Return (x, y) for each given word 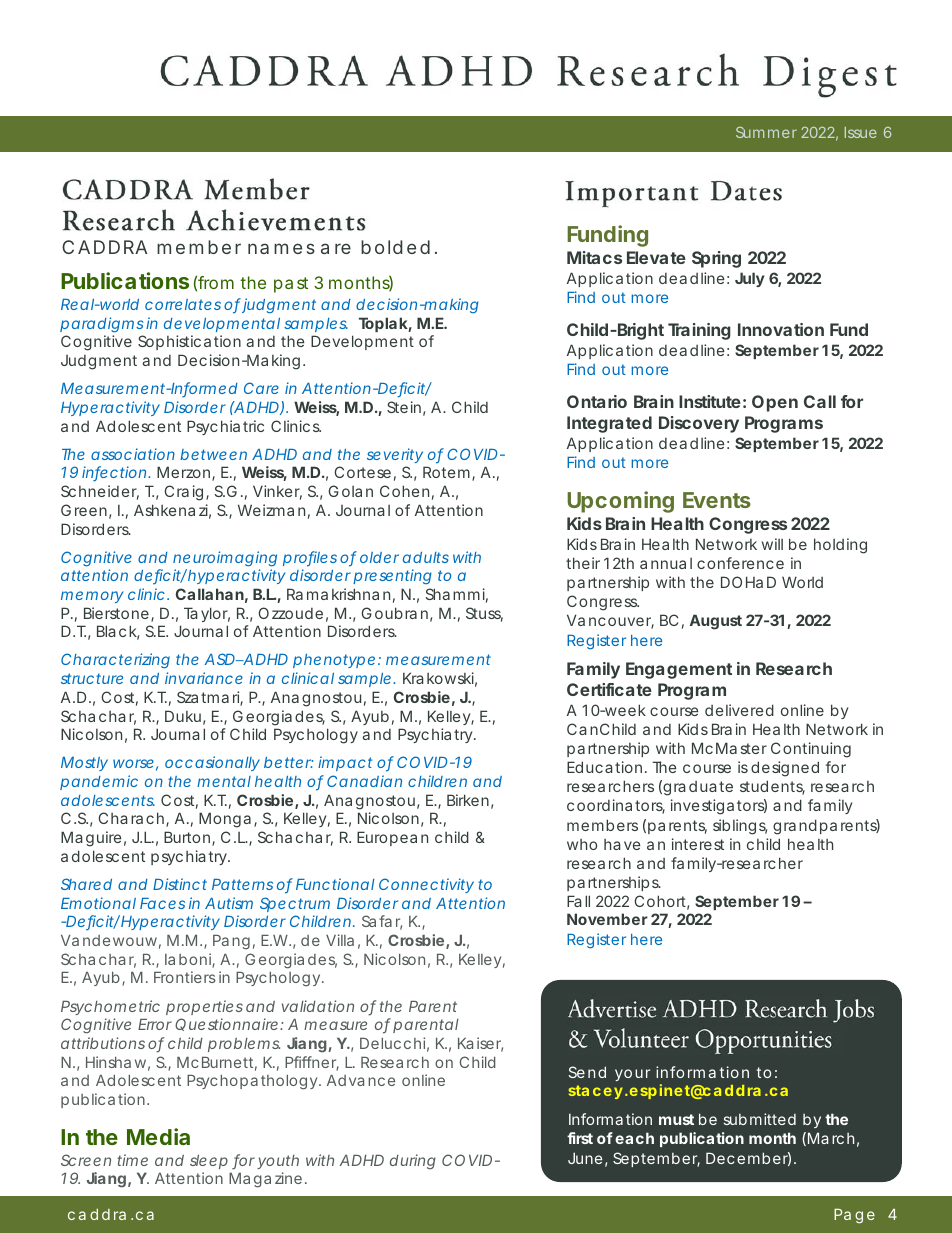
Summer (766, 132)
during (413, 1162)
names (281, 248)
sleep (209, 1162)
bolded (395, 247)
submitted (760, 1119)
